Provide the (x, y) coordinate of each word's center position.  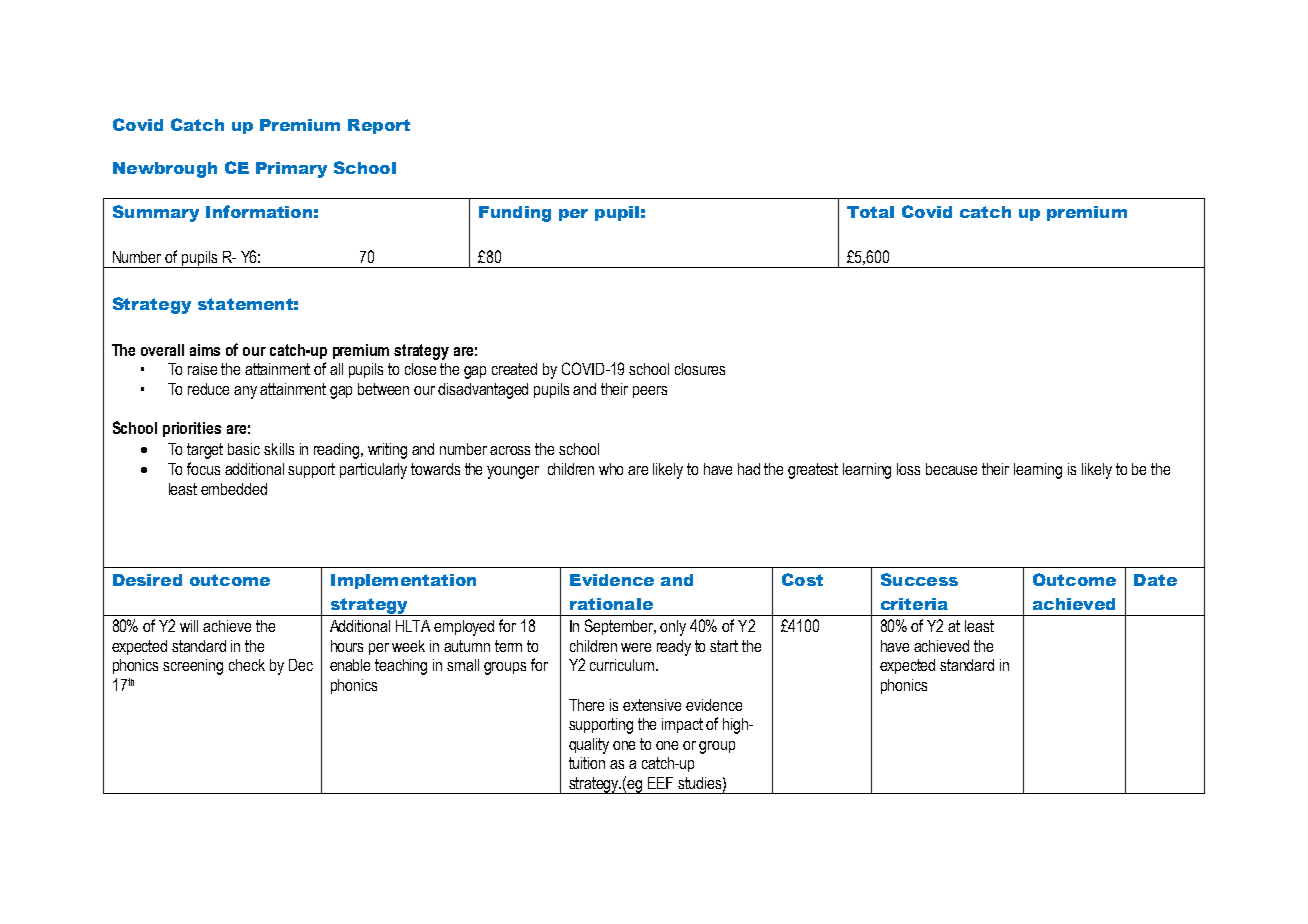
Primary (291, 170)
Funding (515, 214)
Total (870, 212)
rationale (611, 604)
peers (650, 392)
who (611, 469)
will (189, 626)
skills (279, 449)
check (247, 665)
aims (205, 350)
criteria (914, 604)
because (951, 469)
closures (700, 369)
